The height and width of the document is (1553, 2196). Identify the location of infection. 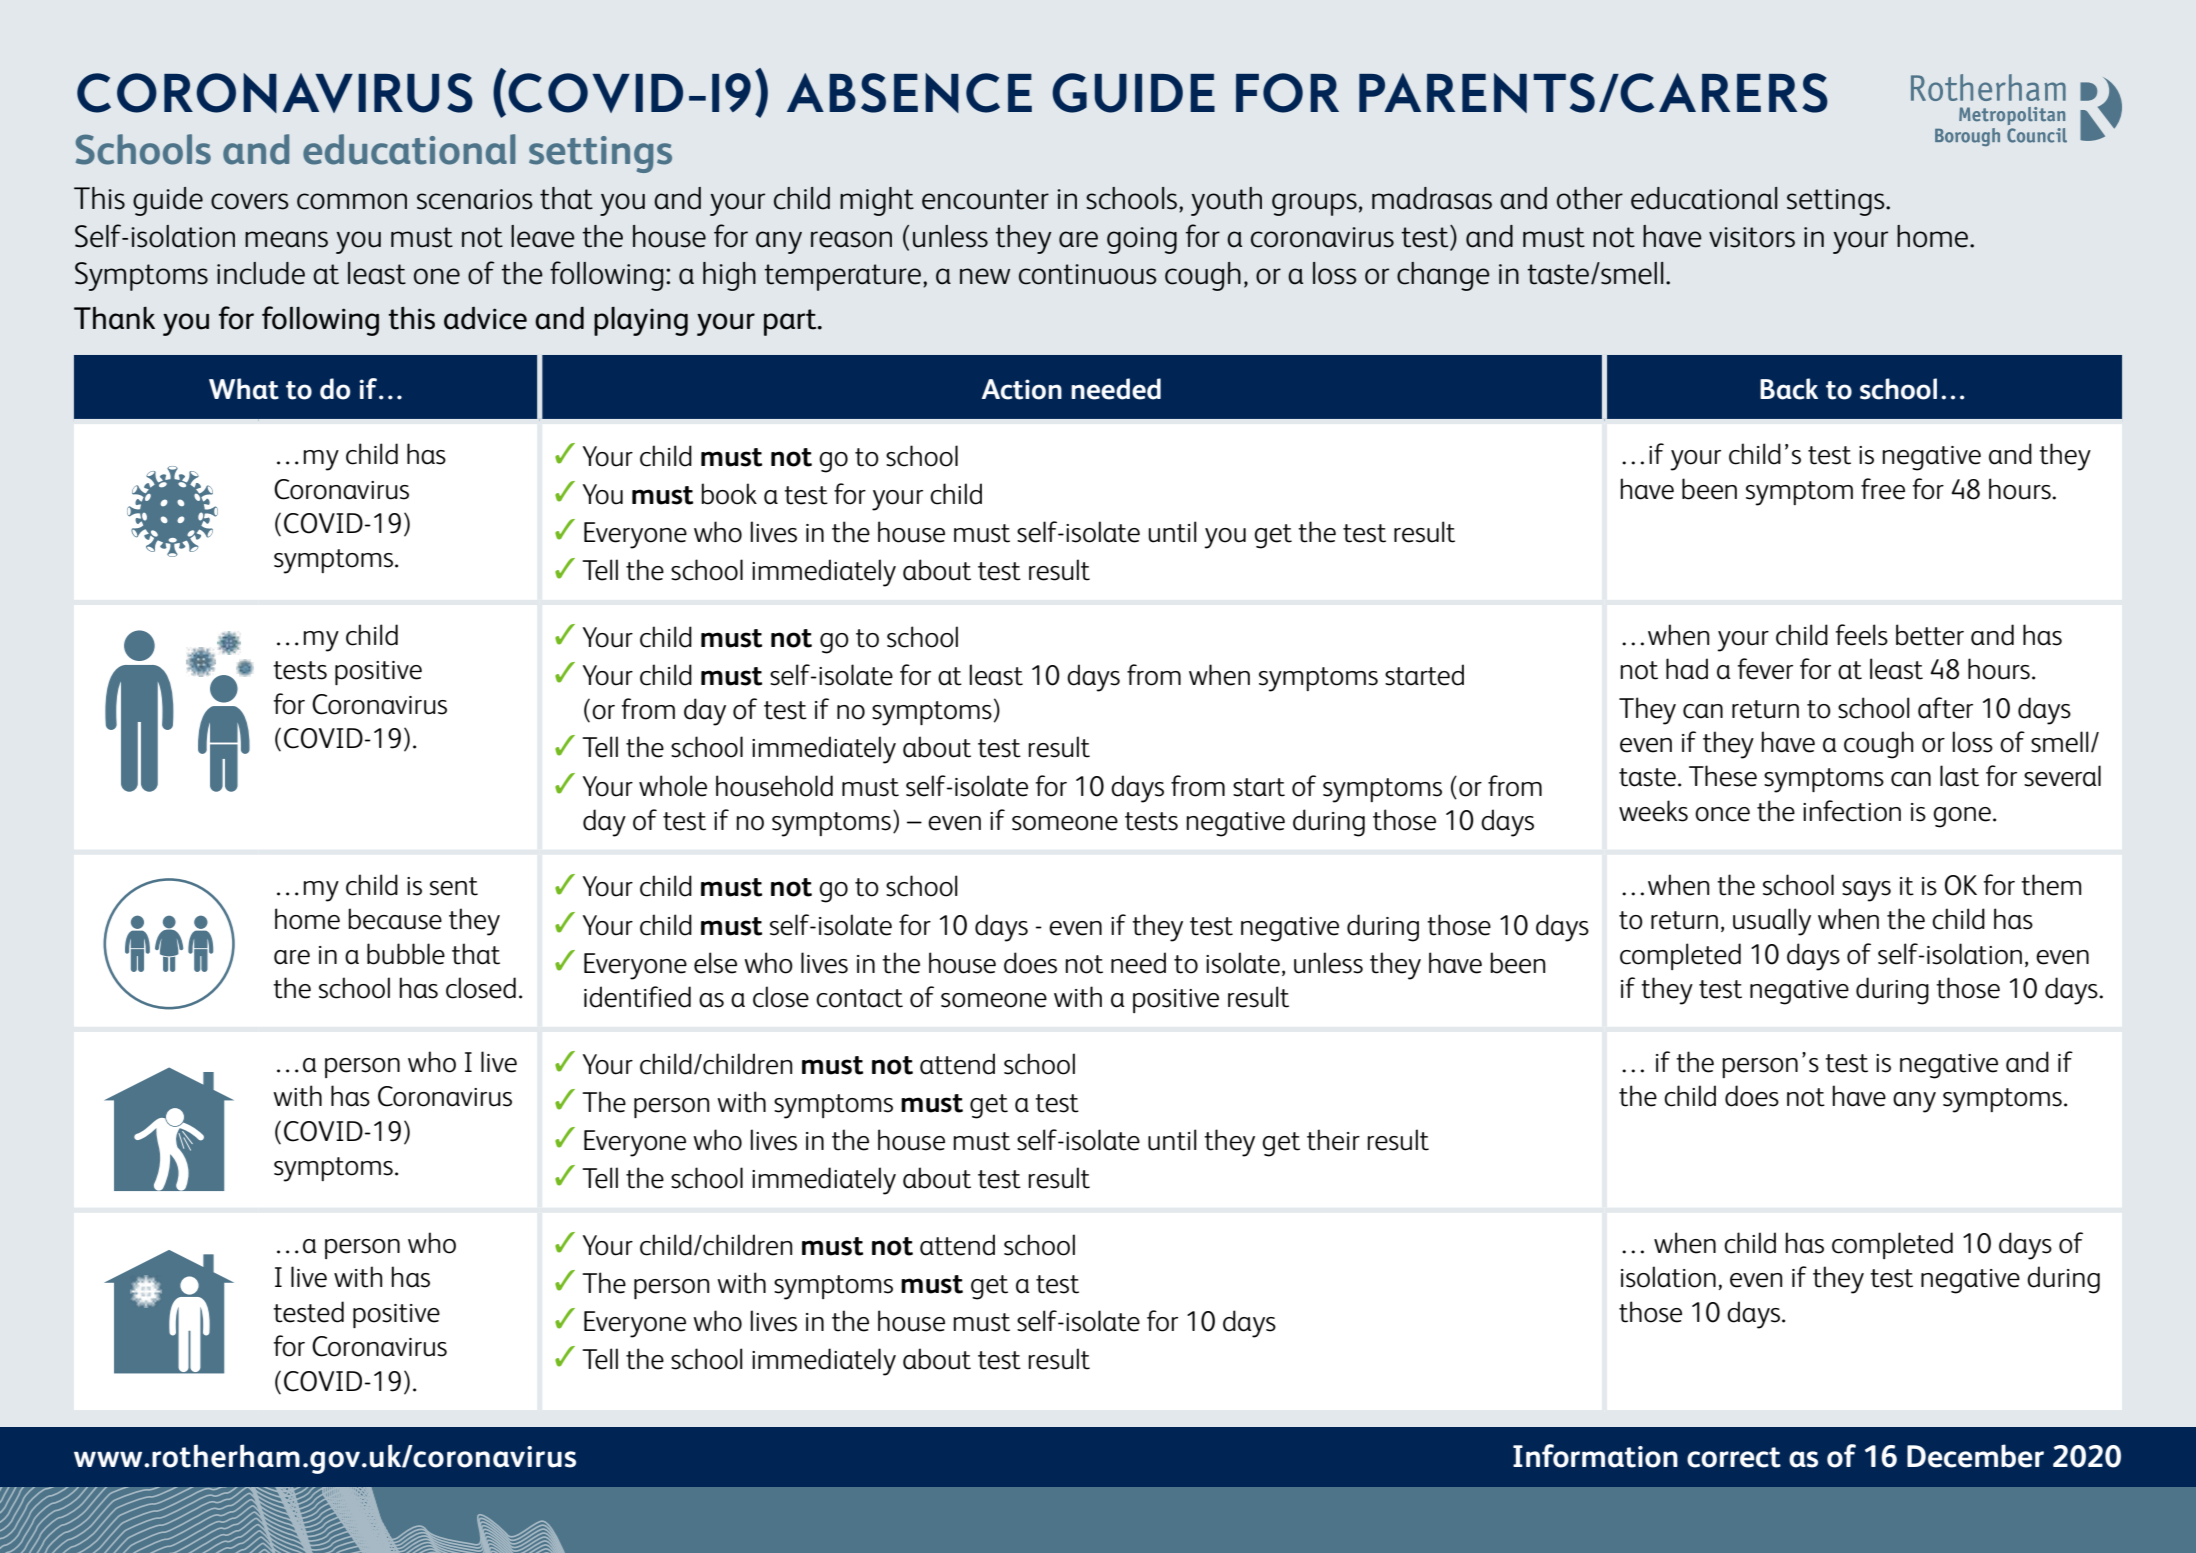
(1852, 811).
